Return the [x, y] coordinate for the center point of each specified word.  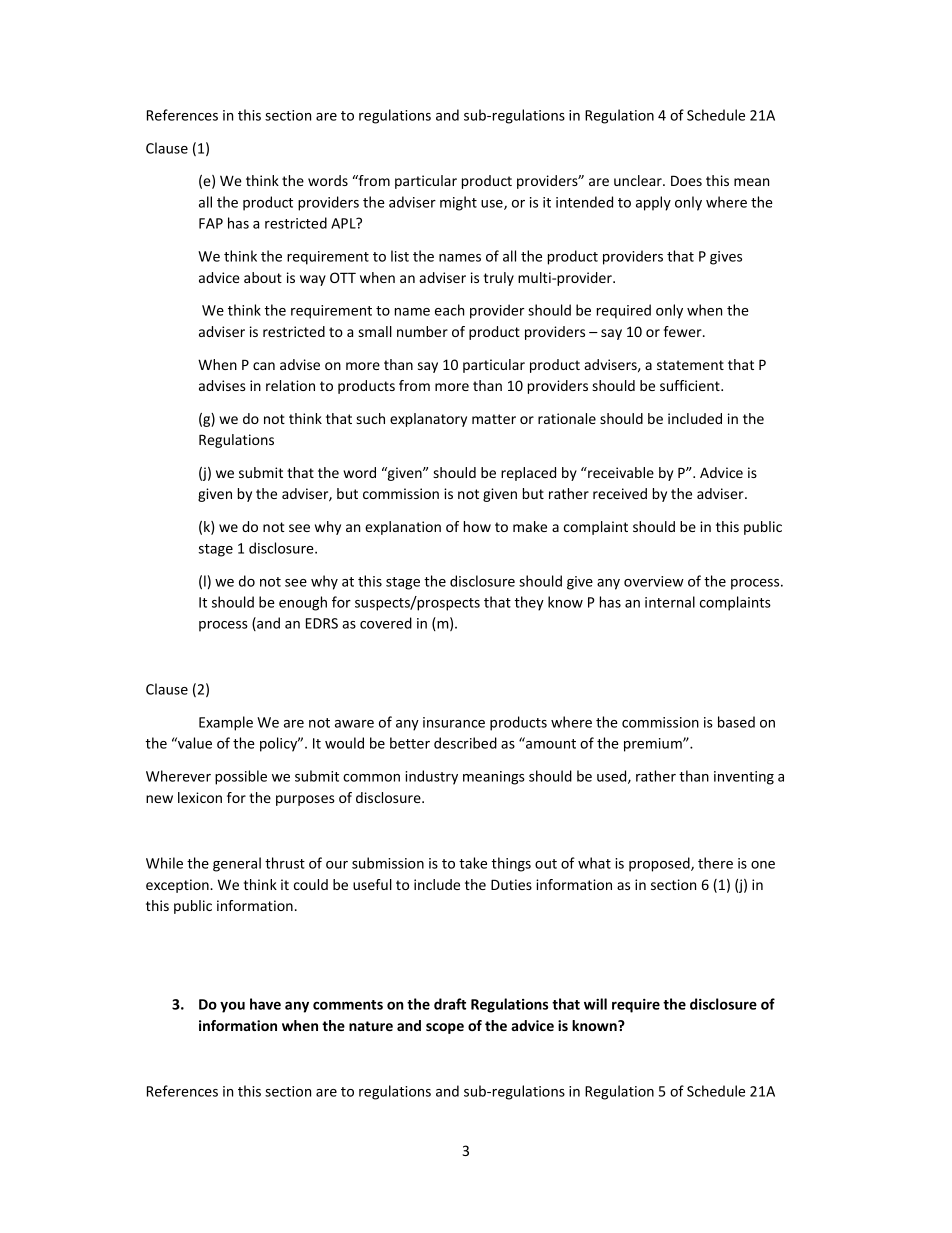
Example [226, 723]
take [473, 863]
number [422, 331]
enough [303, 603]
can [264, 366]
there [715, 863]
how [477, 526]
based [736, 722]
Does [686, 180]
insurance [454, 722]
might [458, 203]
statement [690, 365]
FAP [211, 223]
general [237, 864]
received [620, 493]
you [232, 1007]
